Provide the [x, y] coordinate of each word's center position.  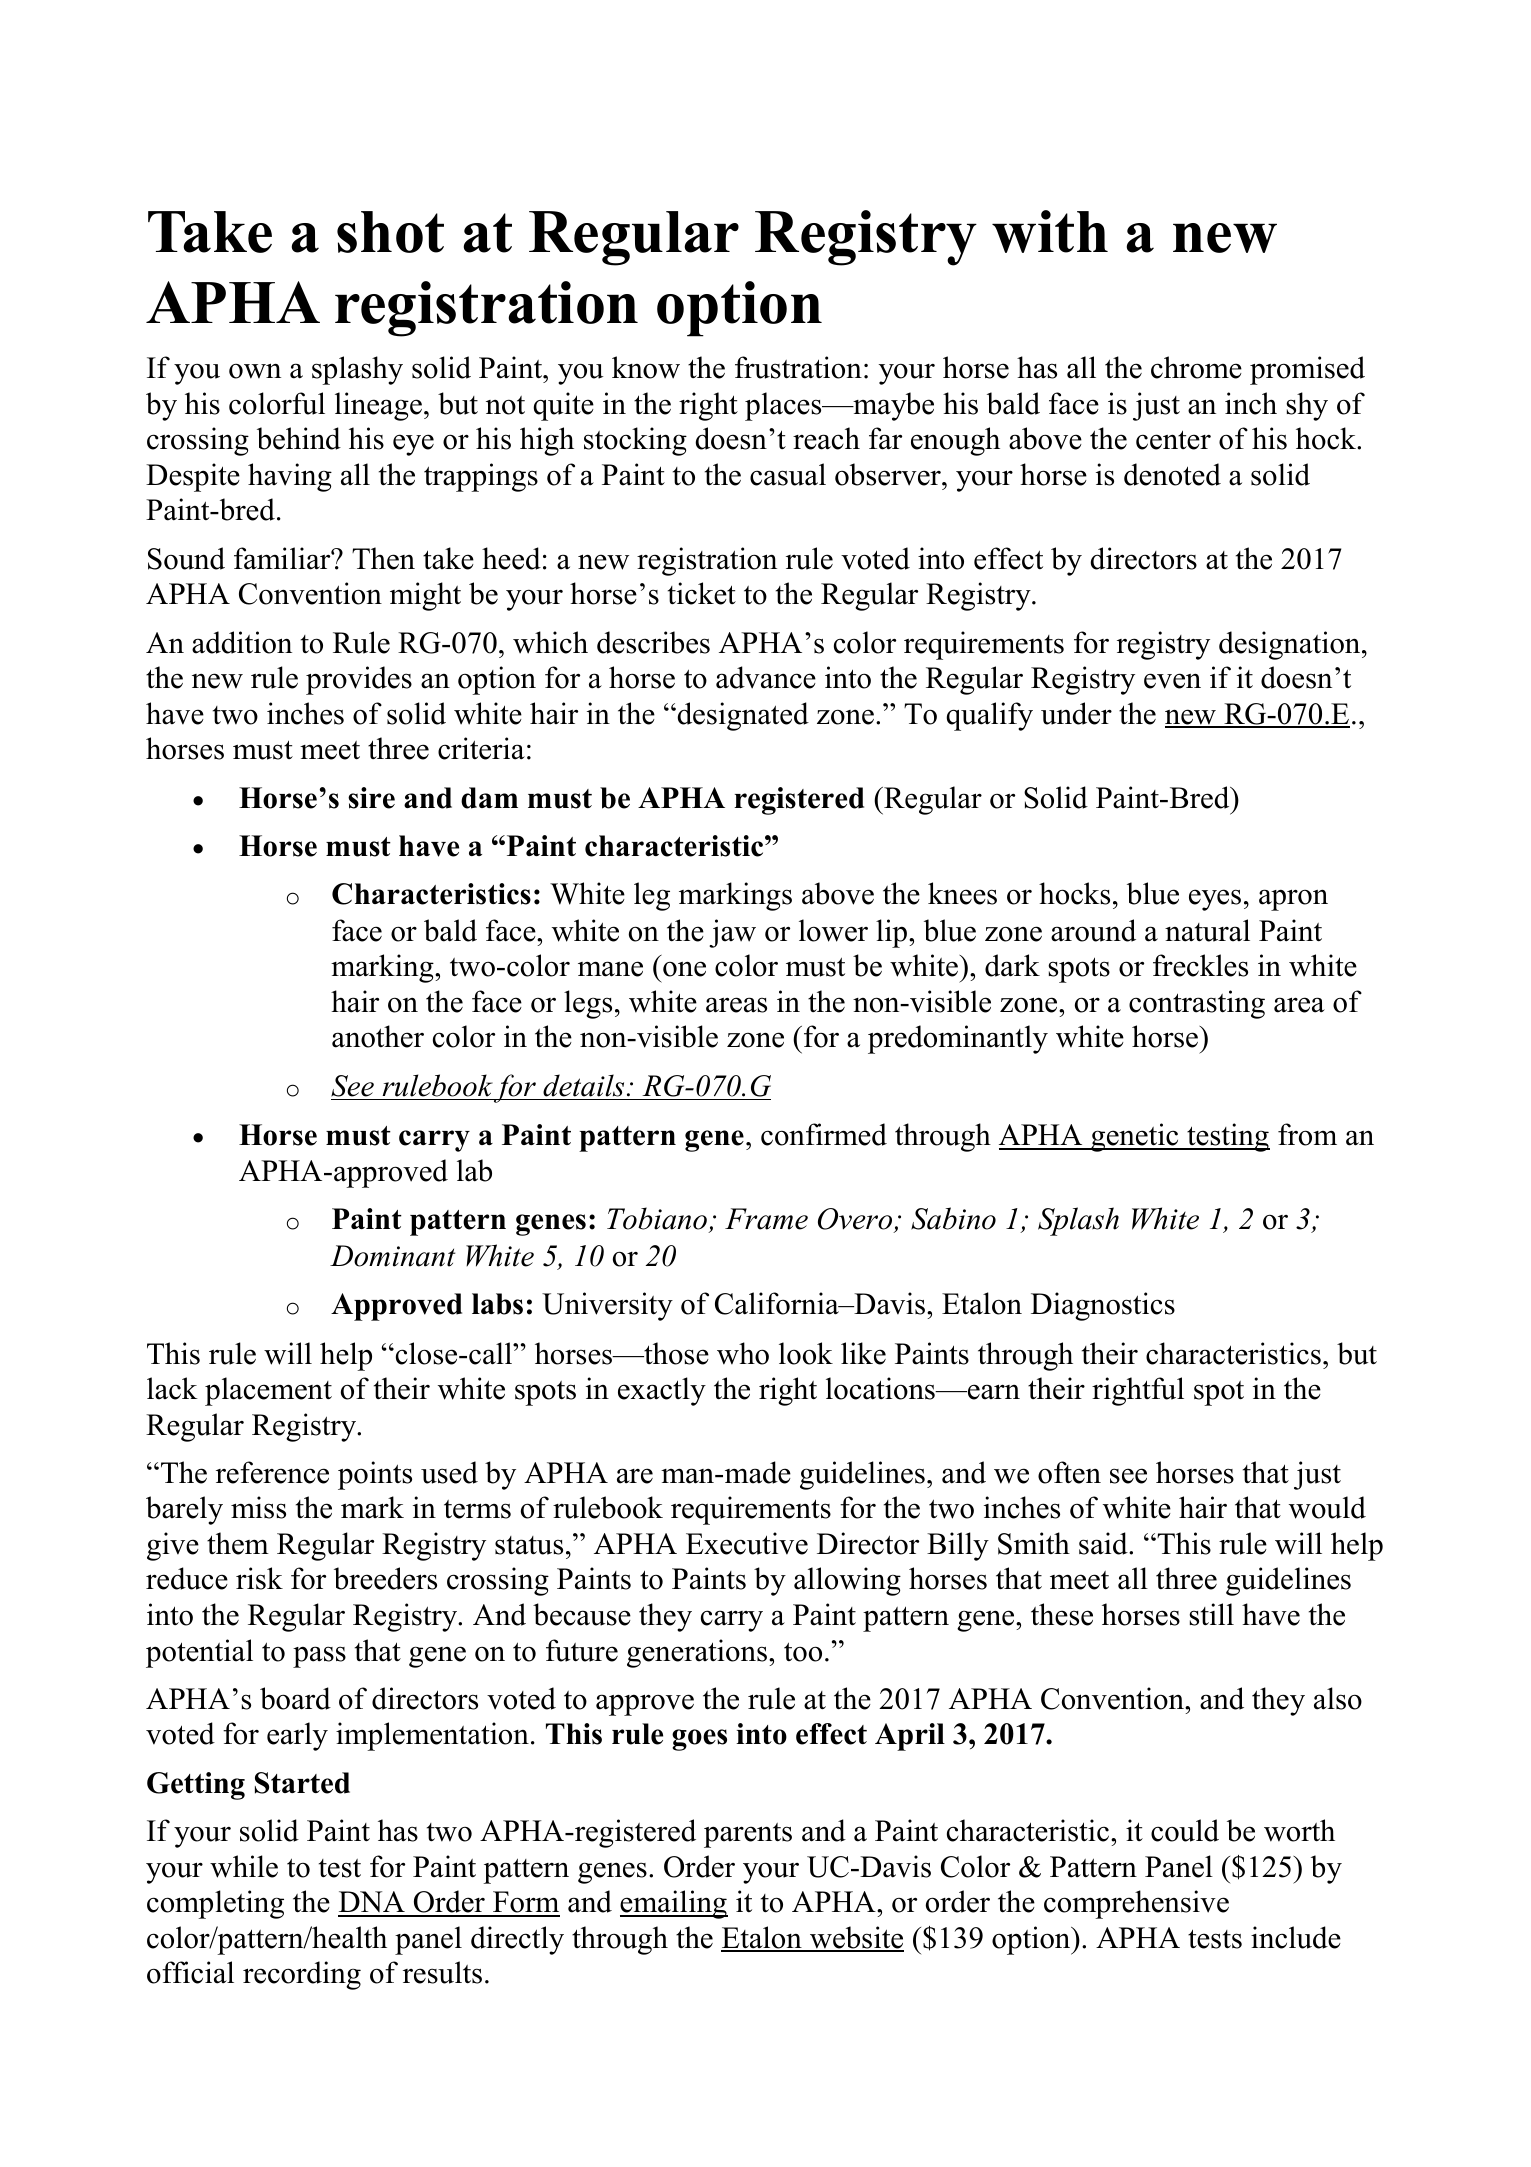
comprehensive [1136, 1904]
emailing [674, 1904]
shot [390, 232]
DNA [372, 1903]
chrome [1196, 367]
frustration [798, 367]
